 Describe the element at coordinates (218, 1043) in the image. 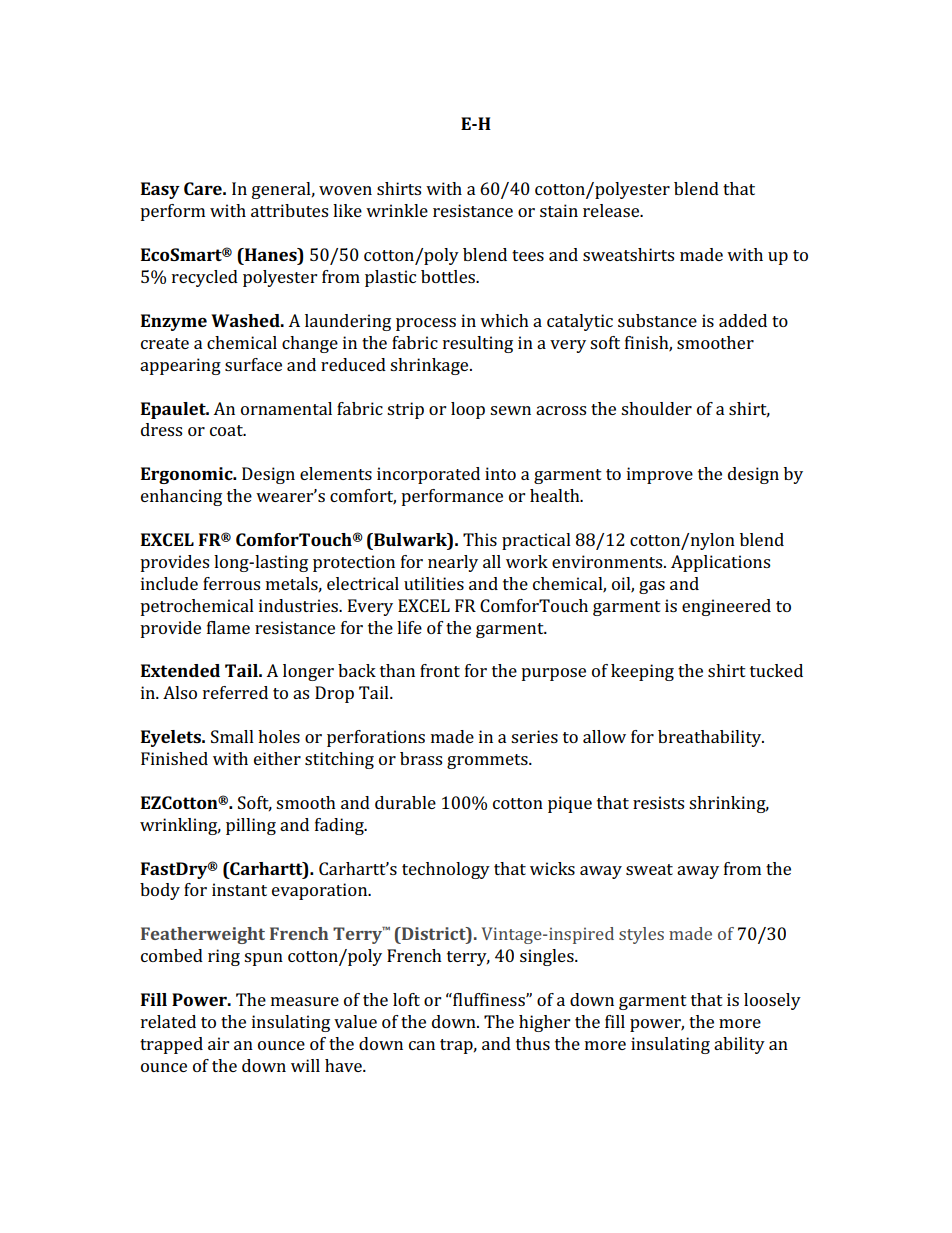

I see `air` at that location.
